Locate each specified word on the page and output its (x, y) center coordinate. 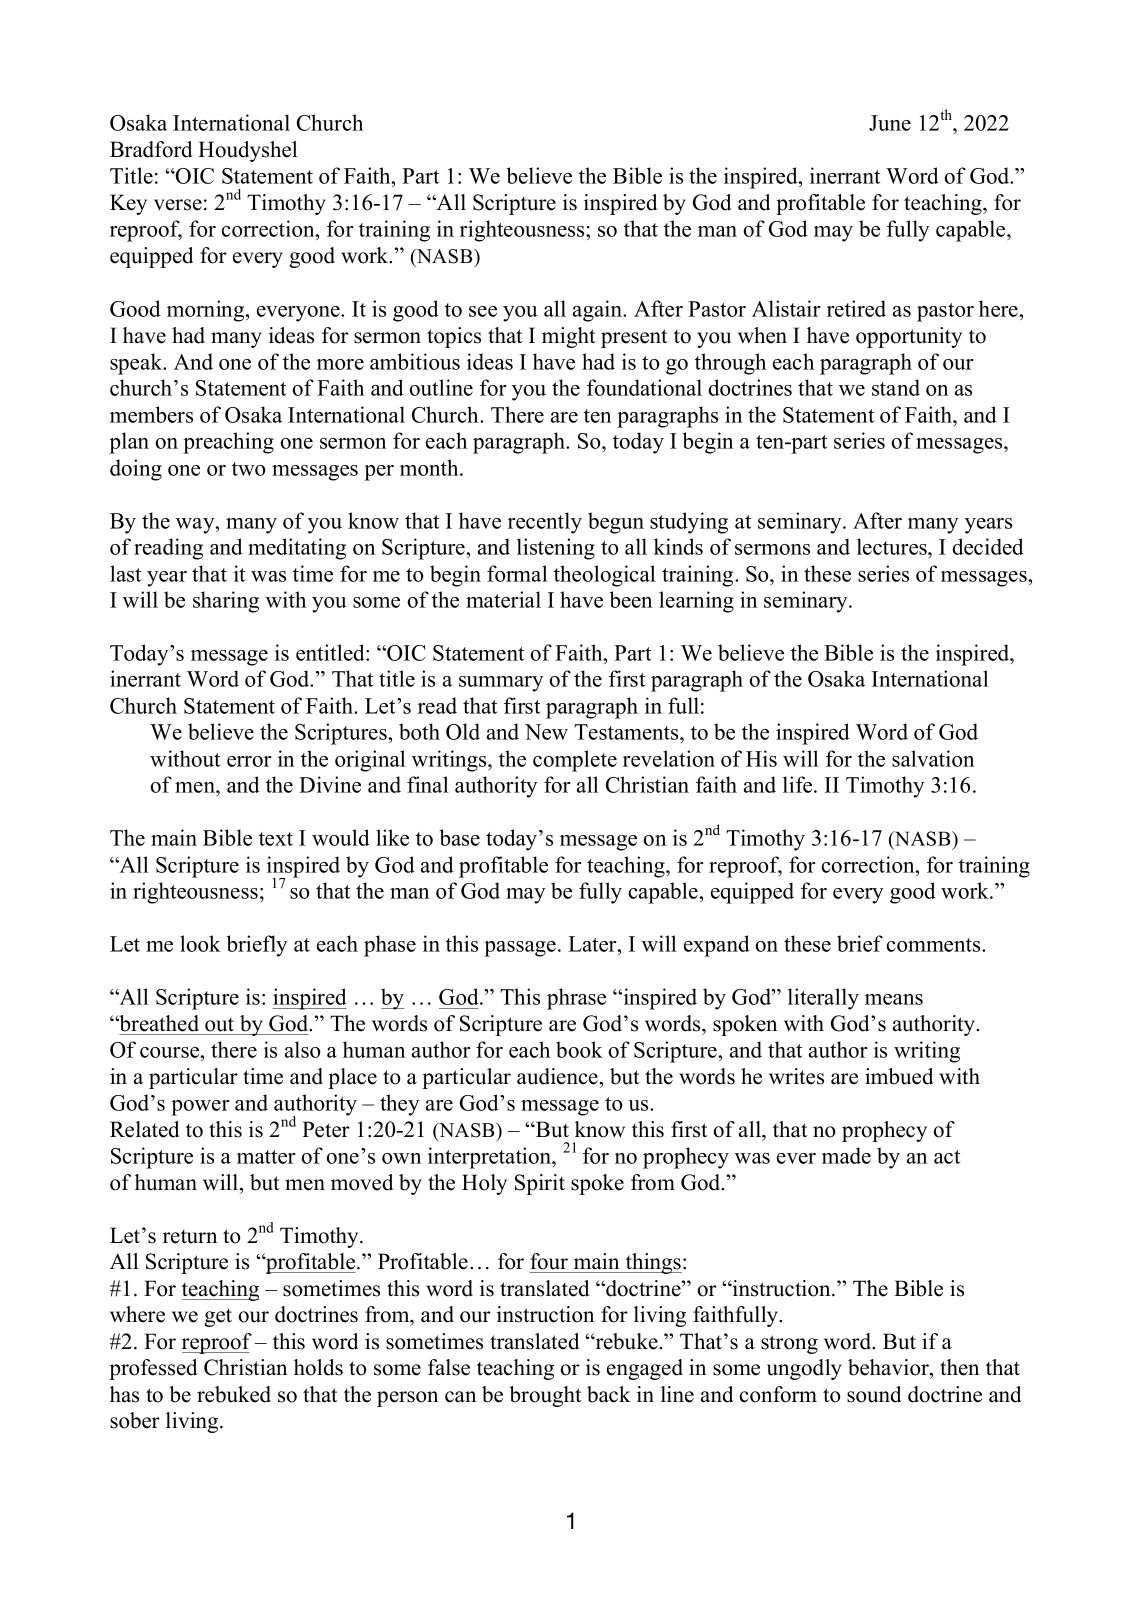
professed (153, 1369)
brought (545, 1396)
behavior (889, 1367)
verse (178, 205)
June (890, 123)
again (598, 311)
